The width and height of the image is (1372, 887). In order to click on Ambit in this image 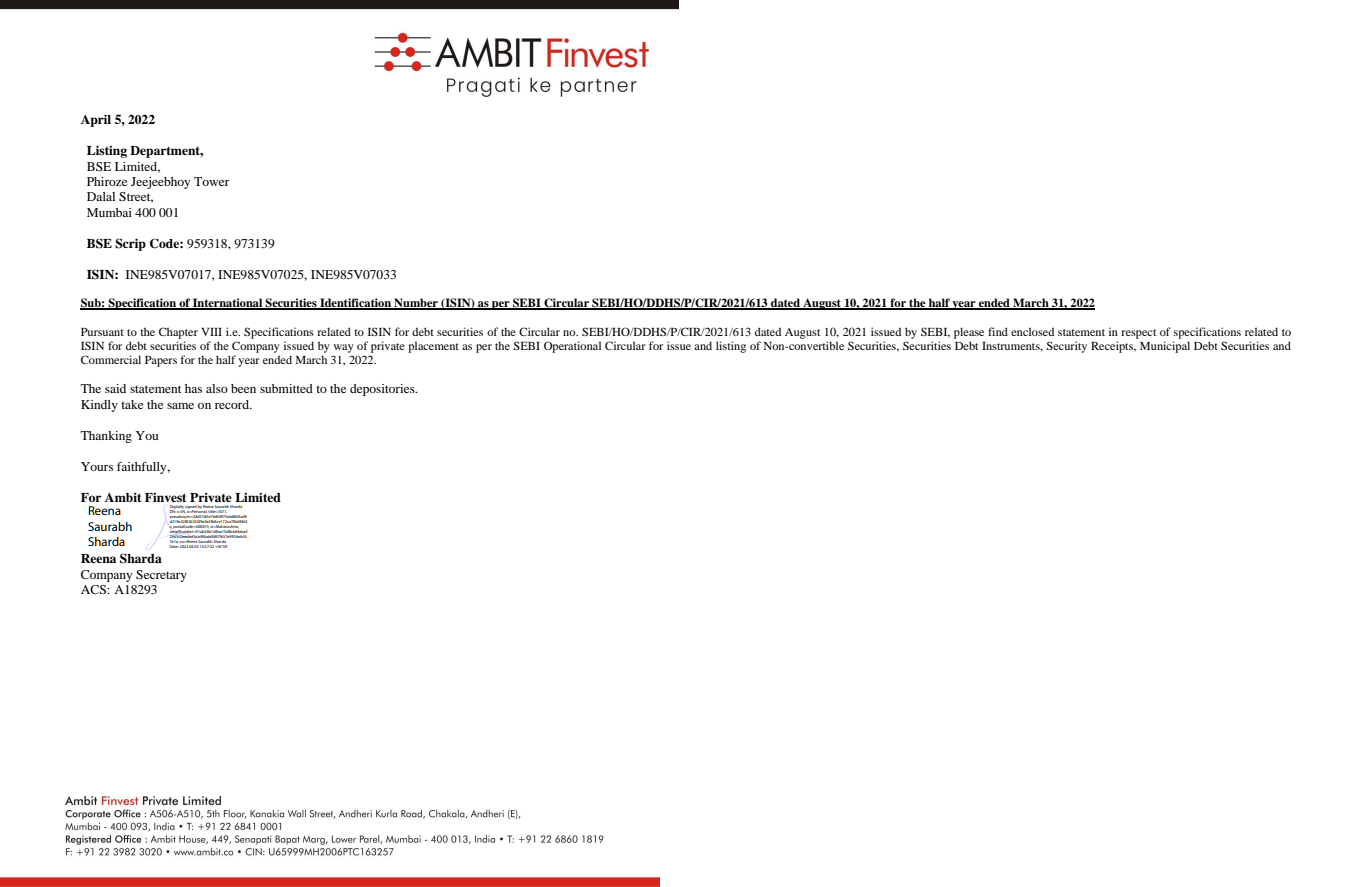, I will do `click(123, 497)`.
